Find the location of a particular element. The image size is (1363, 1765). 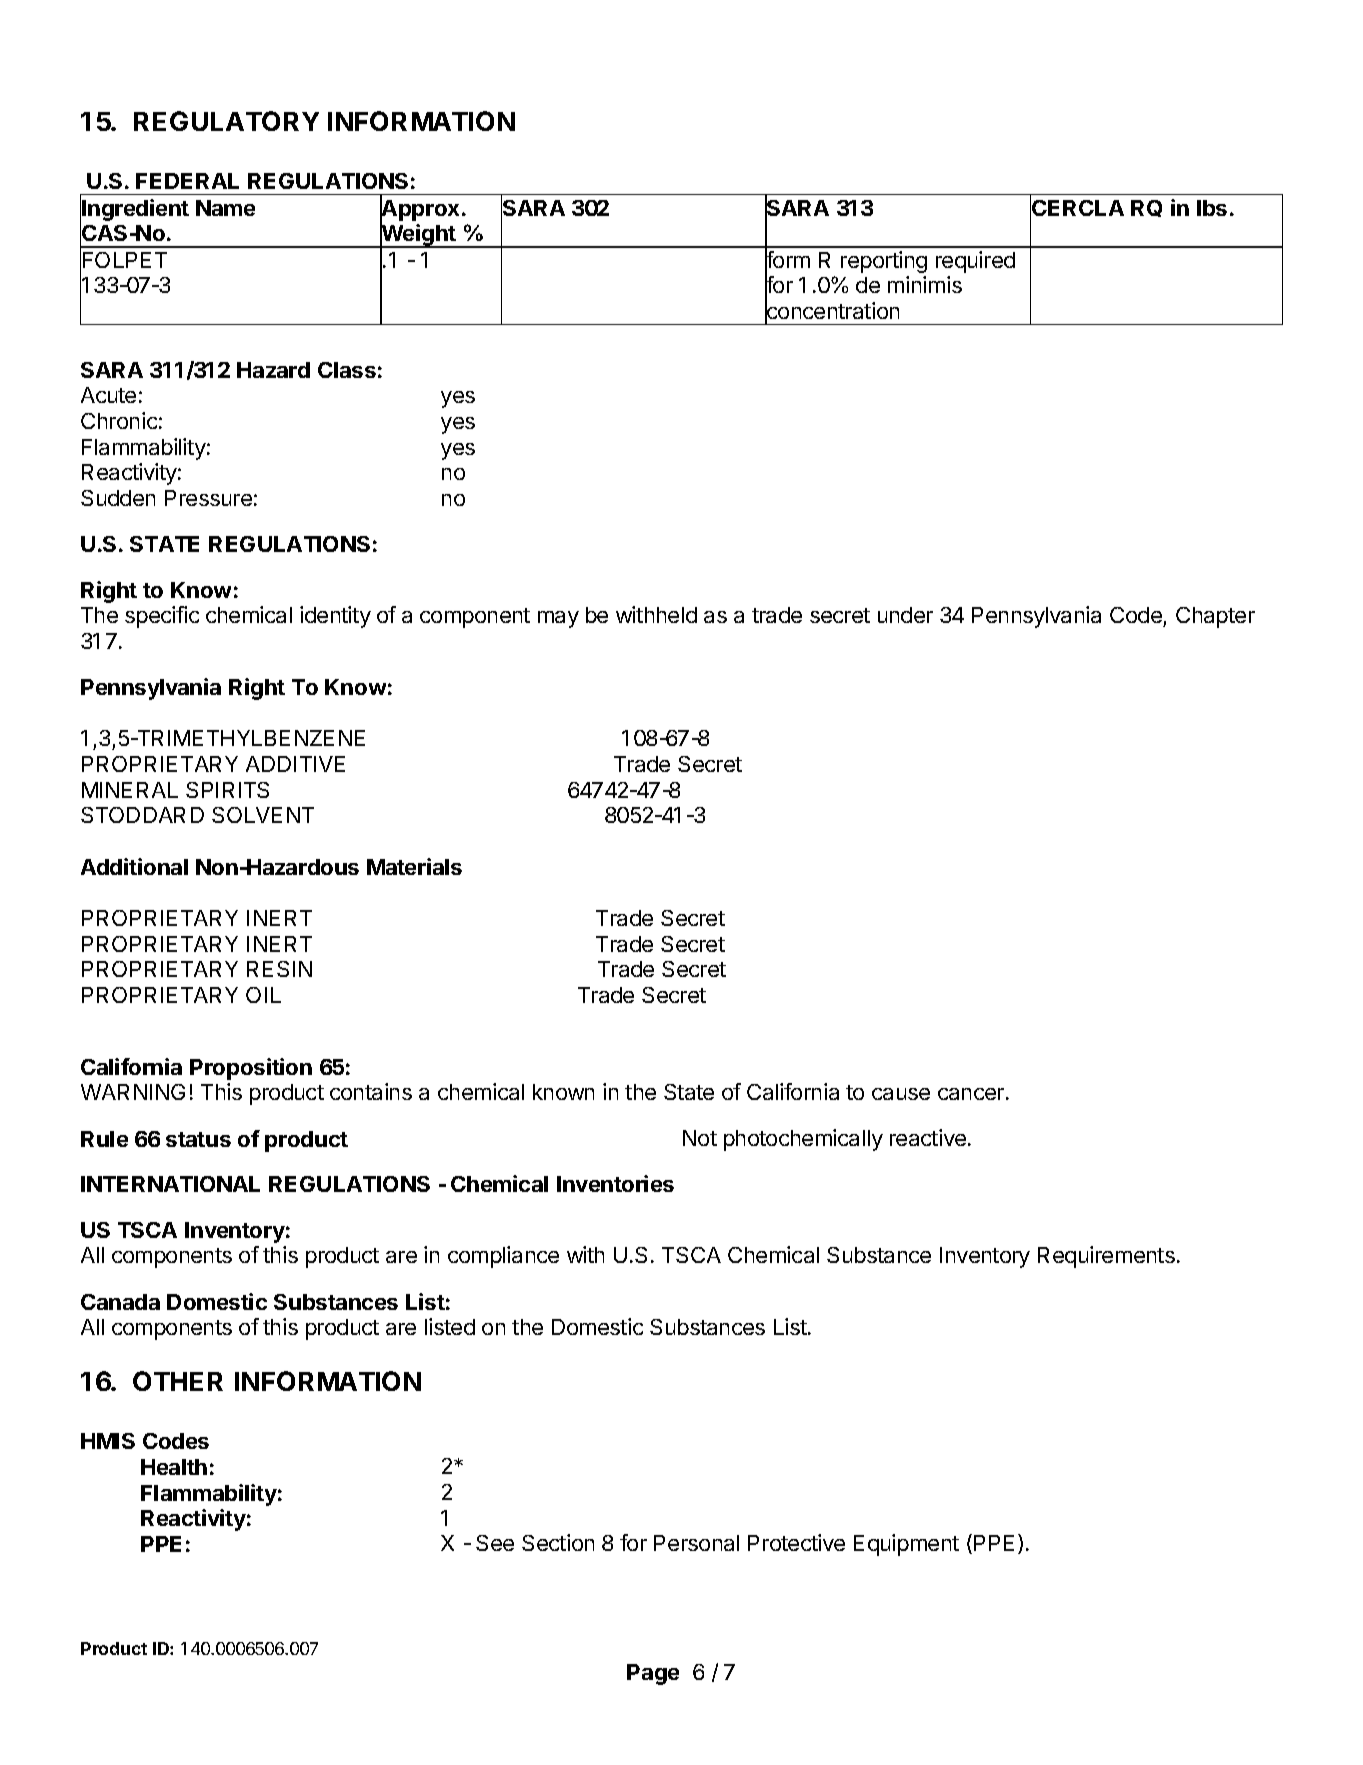

Canada is located at coordinates (120, 1302).
